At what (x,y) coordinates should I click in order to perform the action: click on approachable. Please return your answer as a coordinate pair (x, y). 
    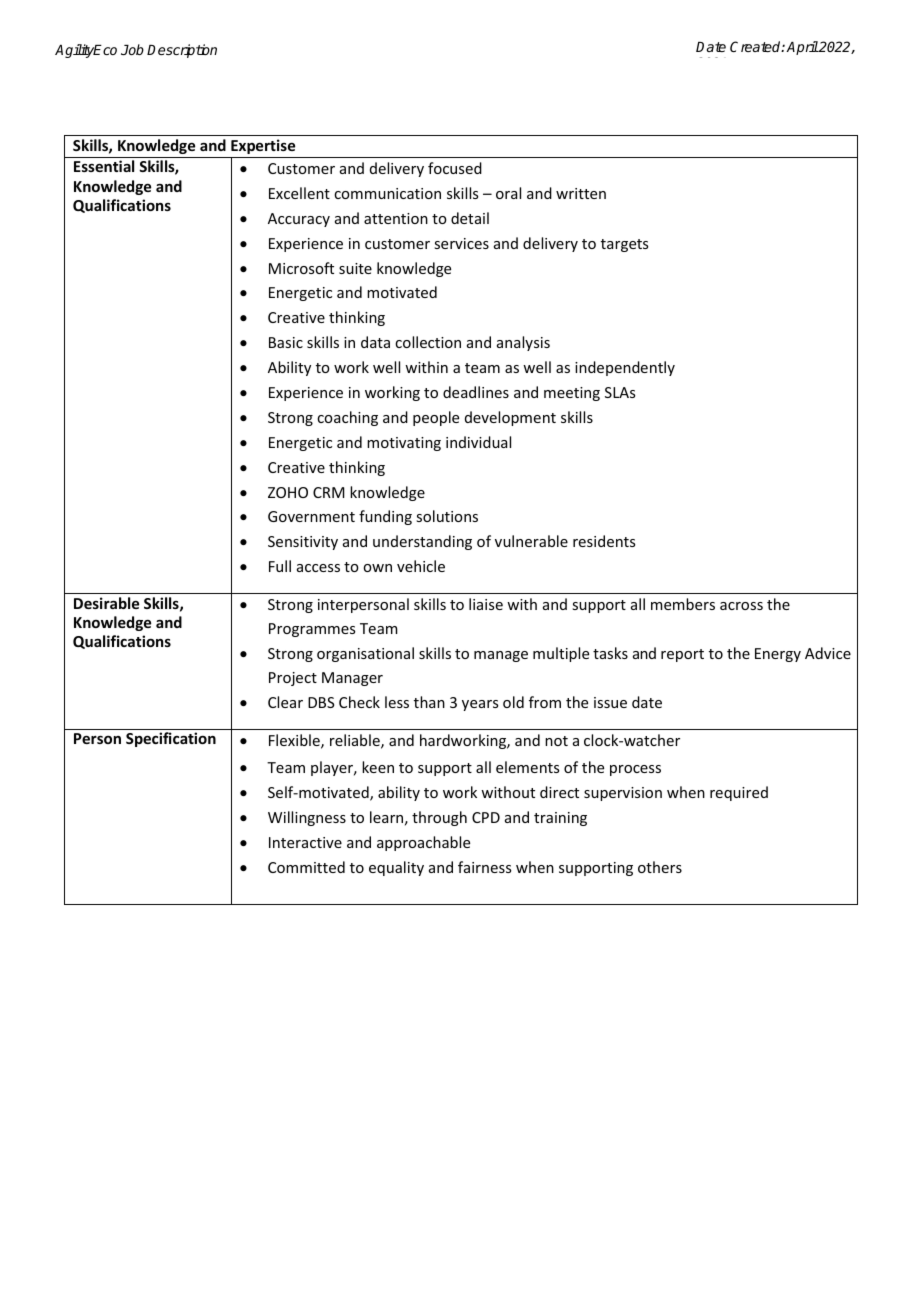
    Looking at the image, I should click on (423, 843).
